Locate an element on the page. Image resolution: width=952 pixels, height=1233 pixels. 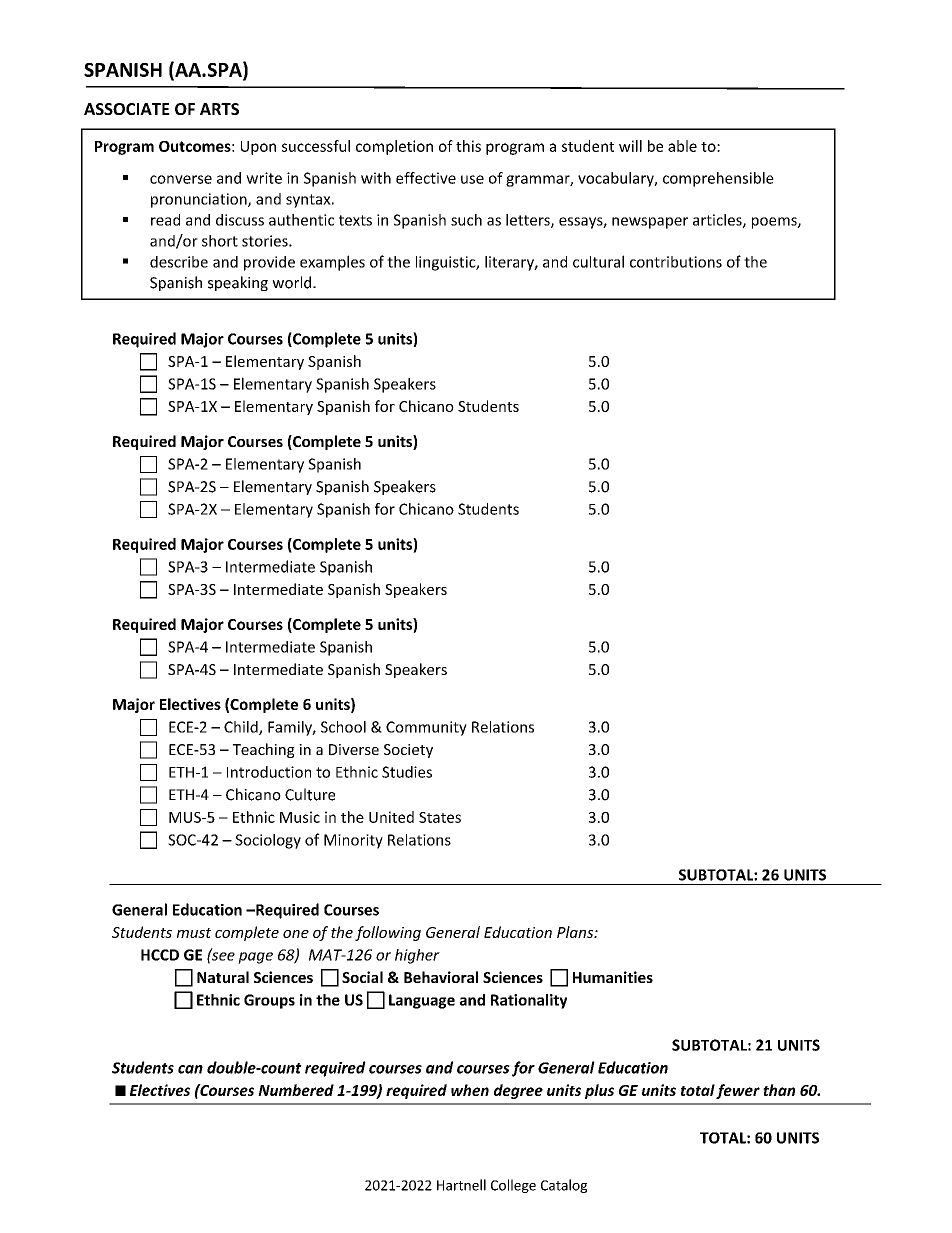
this is located at coordinates (468, 146).
